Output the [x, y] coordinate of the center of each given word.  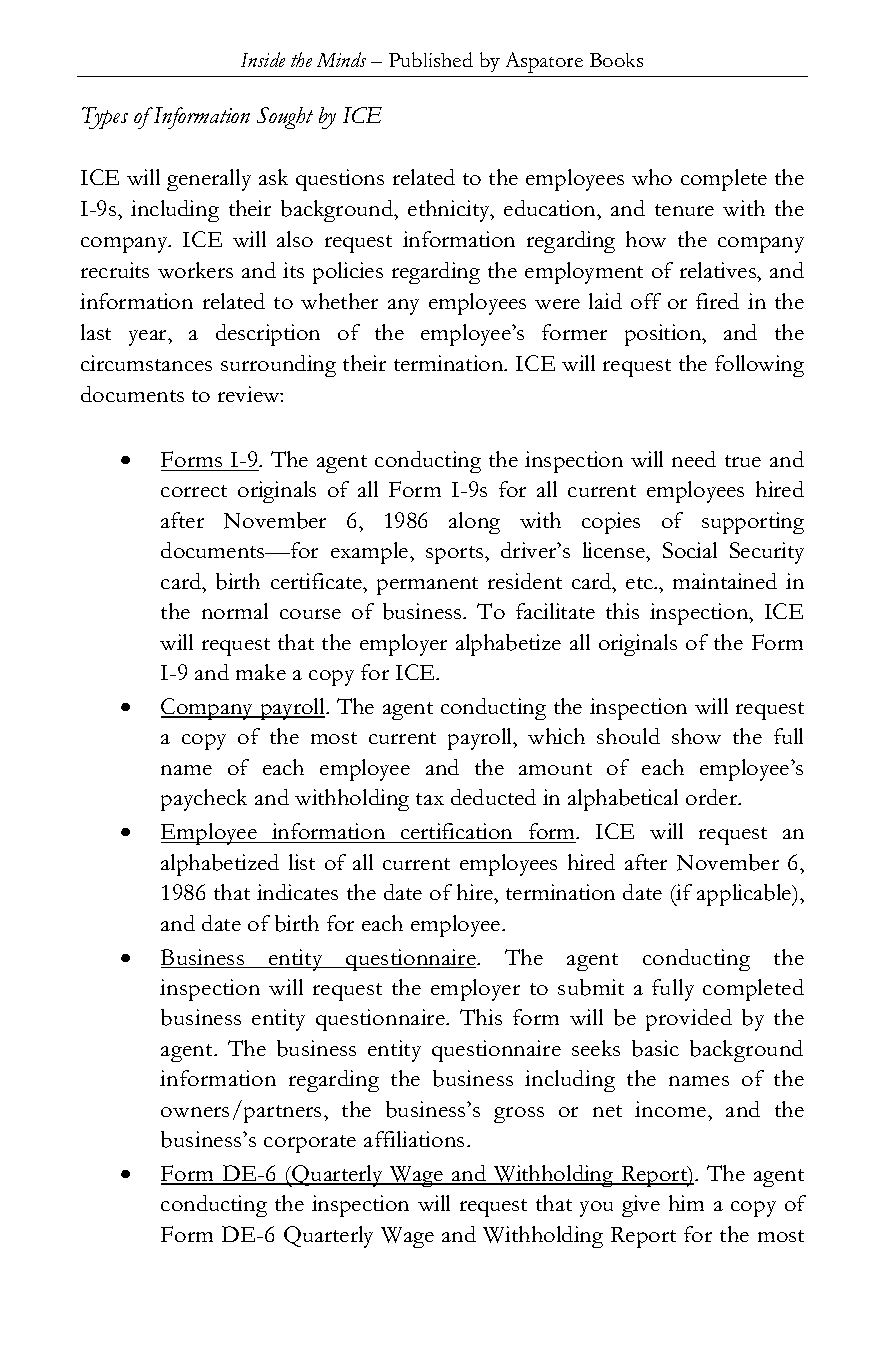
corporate [310, 1144]
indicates [297, 892]
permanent [427, 586]
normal [235, 611]
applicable [745, 895]
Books [616, 60]
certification [457, 833]
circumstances [146, 363]
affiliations [414, 1139]
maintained [725, 581]
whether [339, 301]
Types [105, 118]
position [664, 335]
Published [431, 59]
